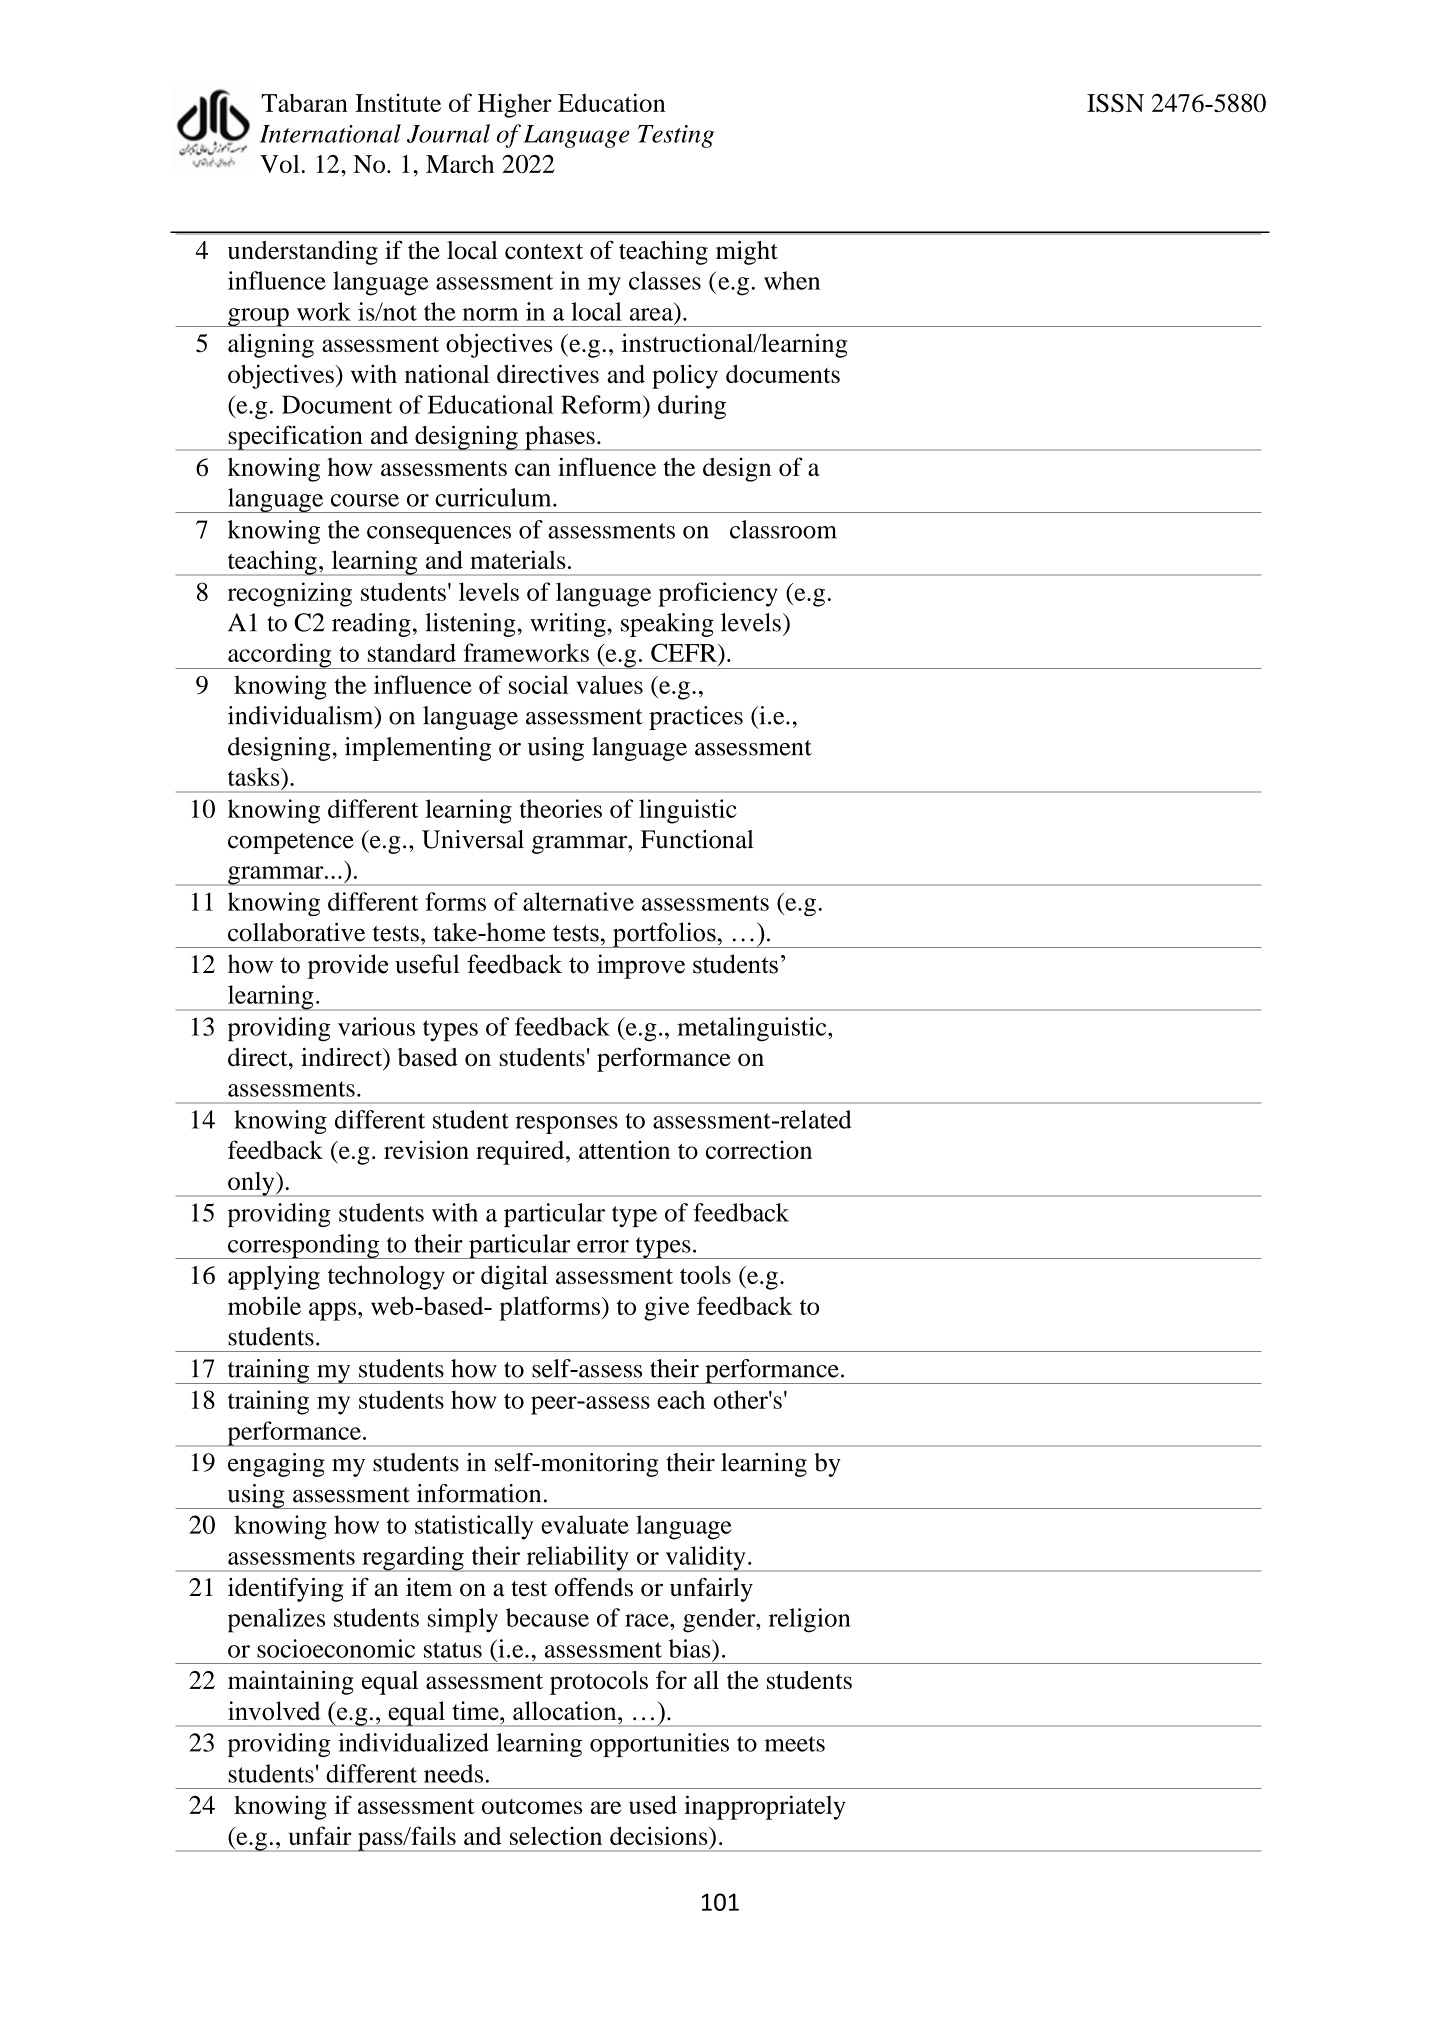 Image resolution: width=1440 pixels, height=2037 pixels. What do you see at coordinates (718, 594) in the screenshot?
I see `proficiency` at bounding box center [718, 594].
